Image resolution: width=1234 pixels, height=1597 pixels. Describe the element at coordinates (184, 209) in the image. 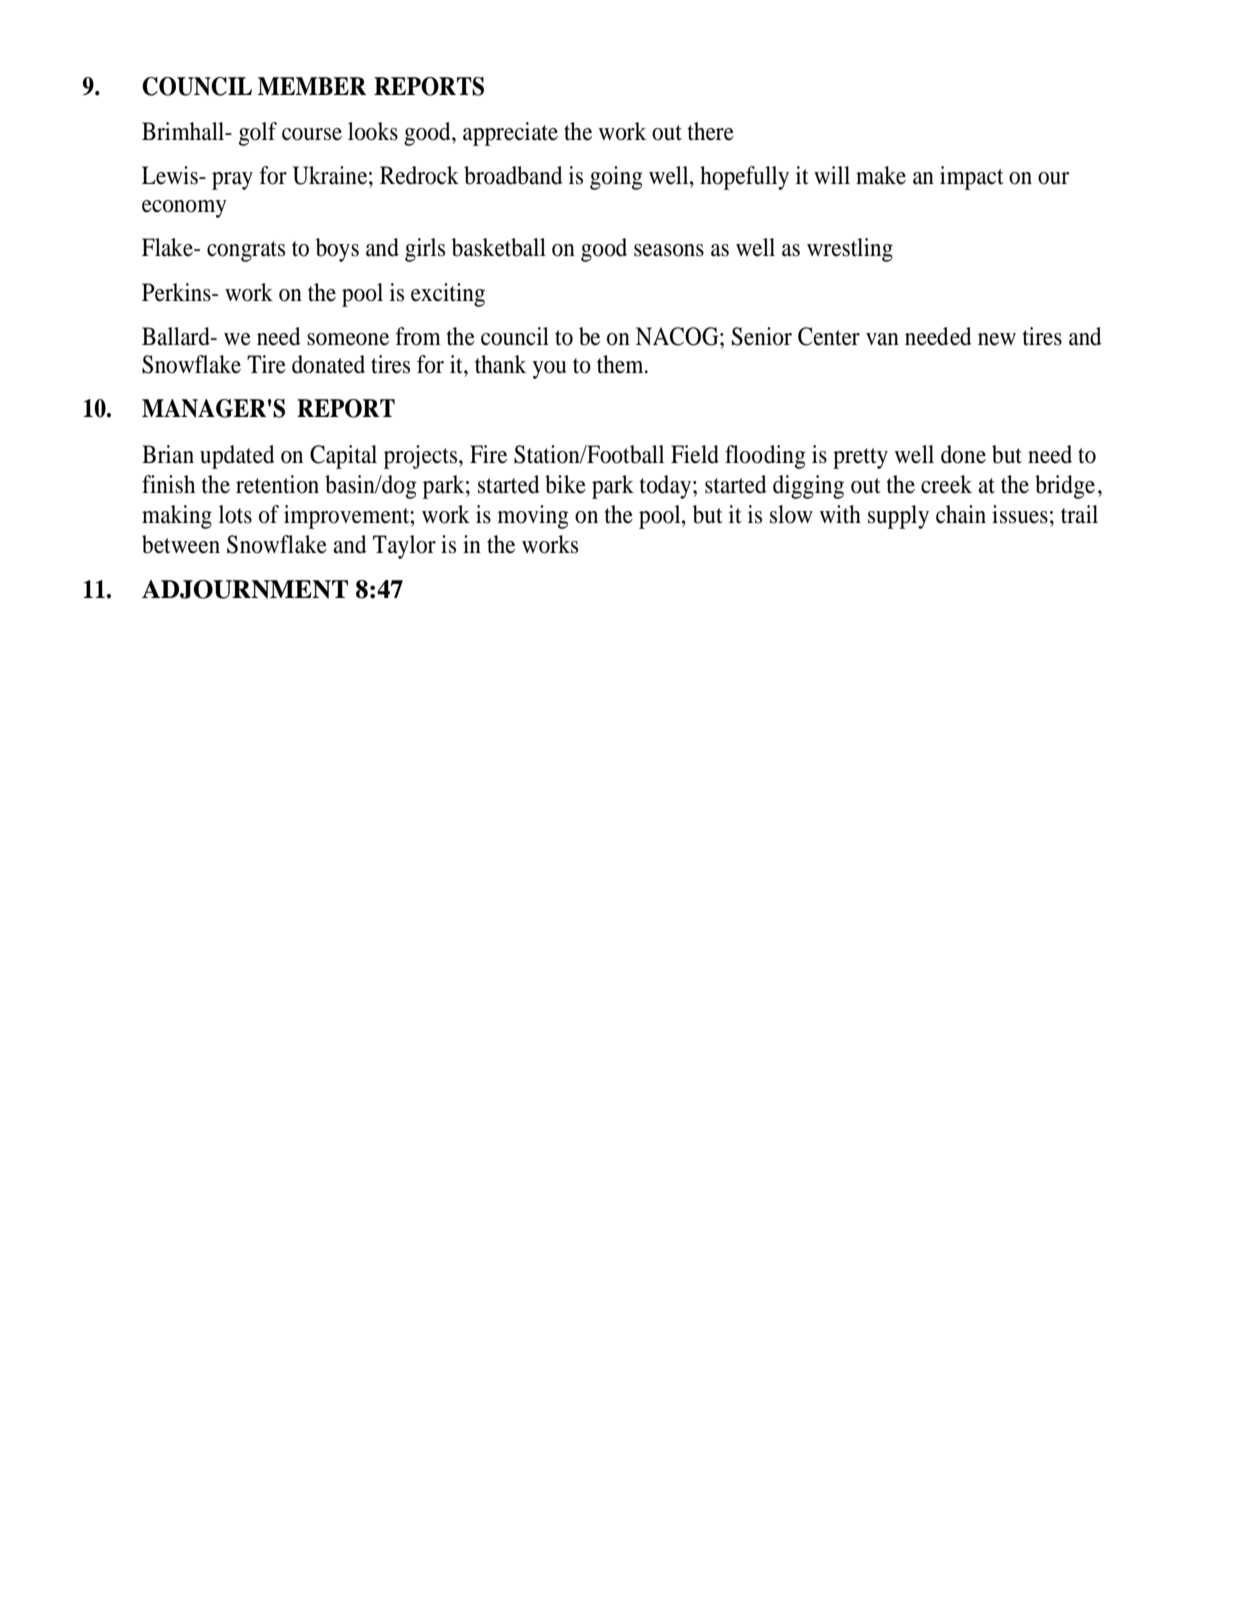

I see `economy` at that location.
